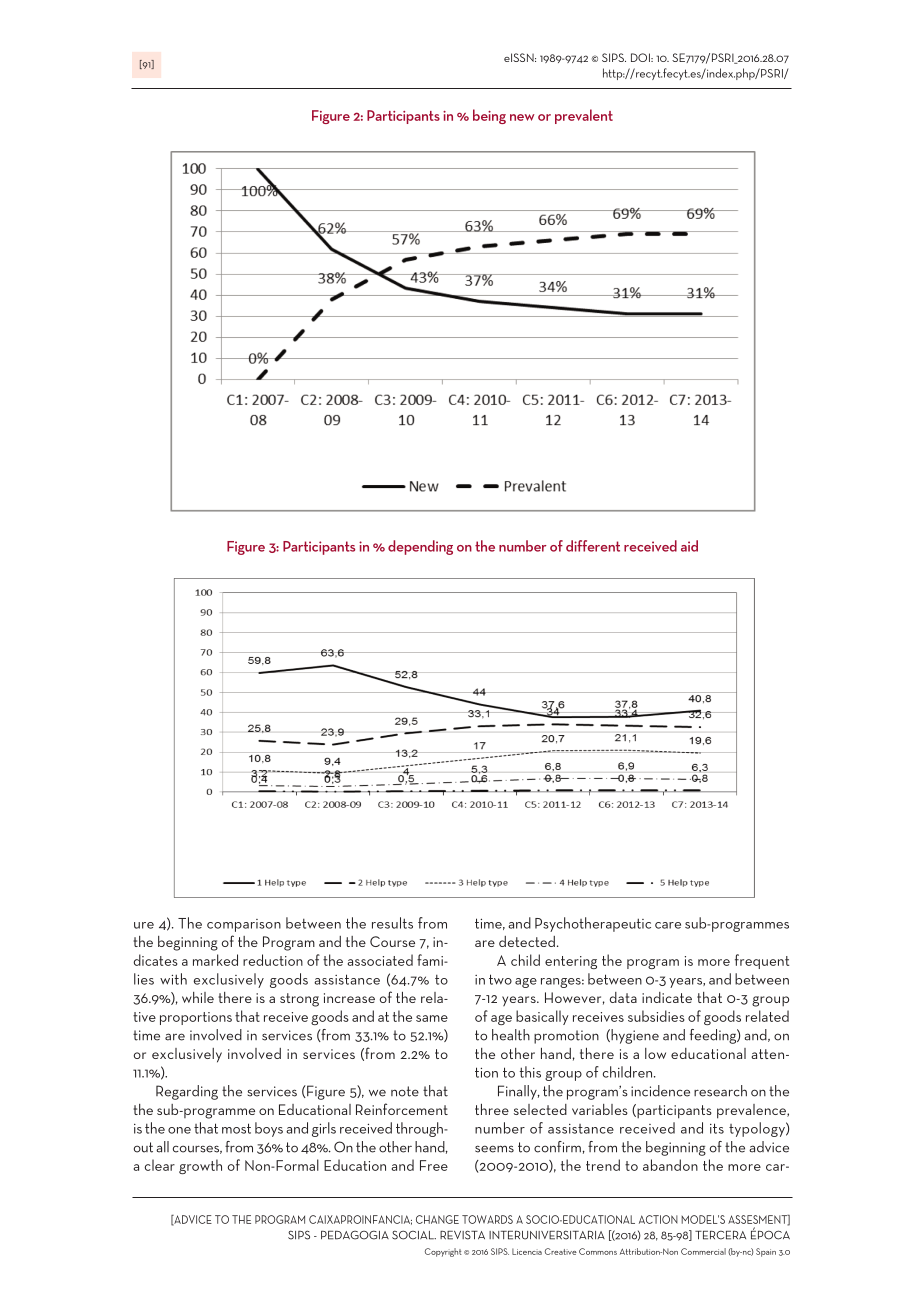  I want to click on depending, so click(420, 547).
